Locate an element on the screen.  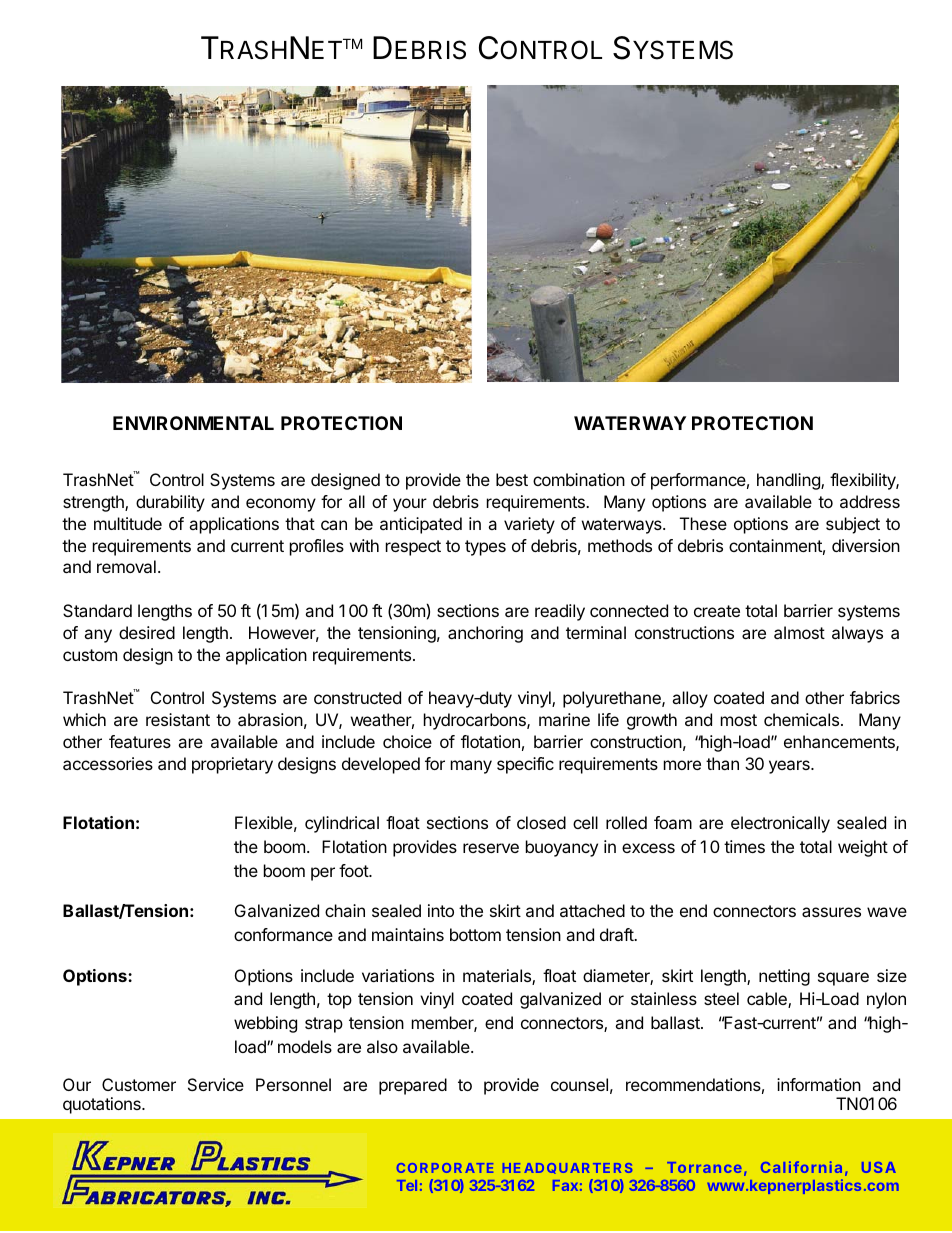
anchoring is located at coordinates (485, 634).
